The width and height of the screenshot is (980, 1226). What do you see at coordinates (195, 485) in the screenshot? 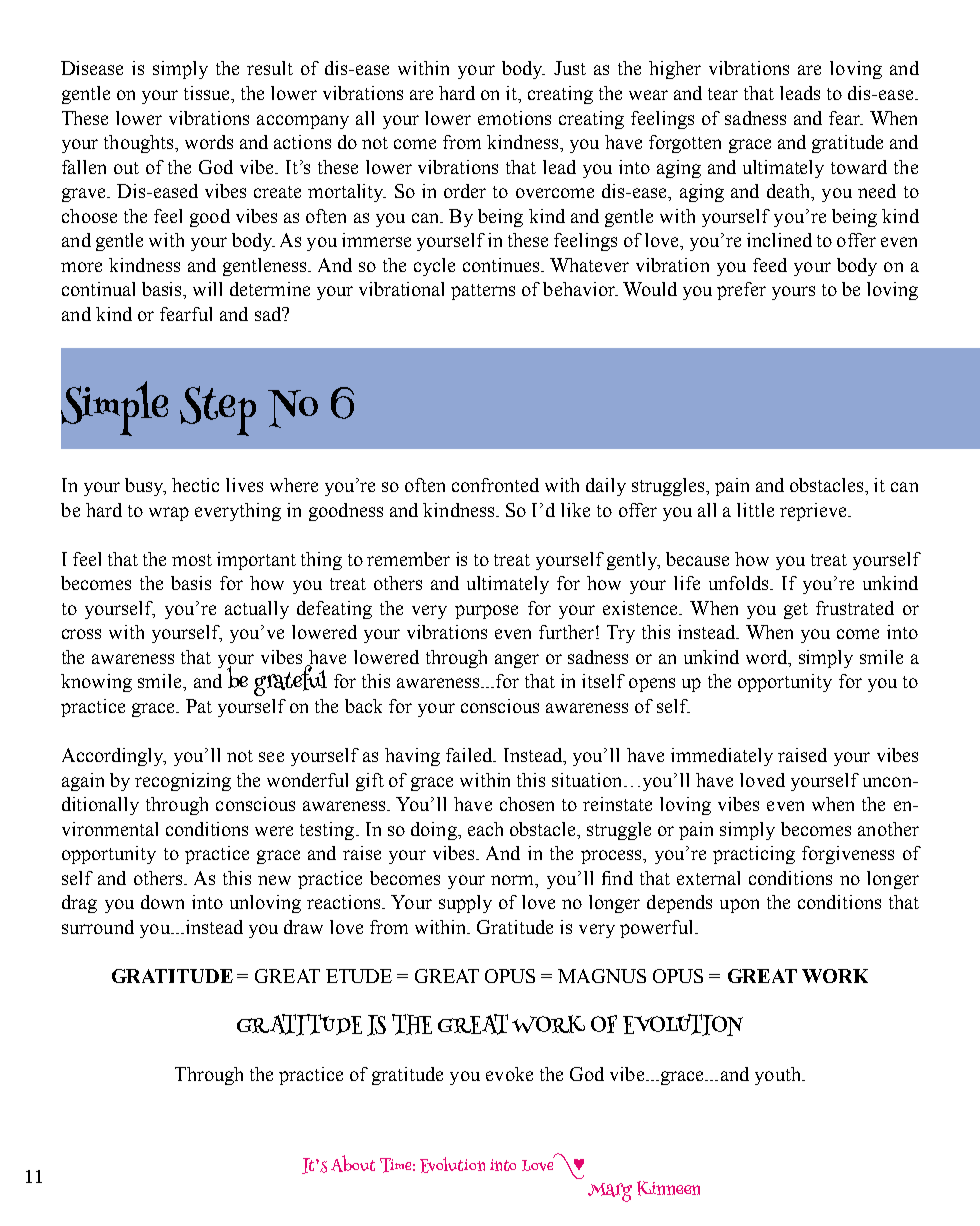
I see `hectic` at bounding box center [195, 485].
